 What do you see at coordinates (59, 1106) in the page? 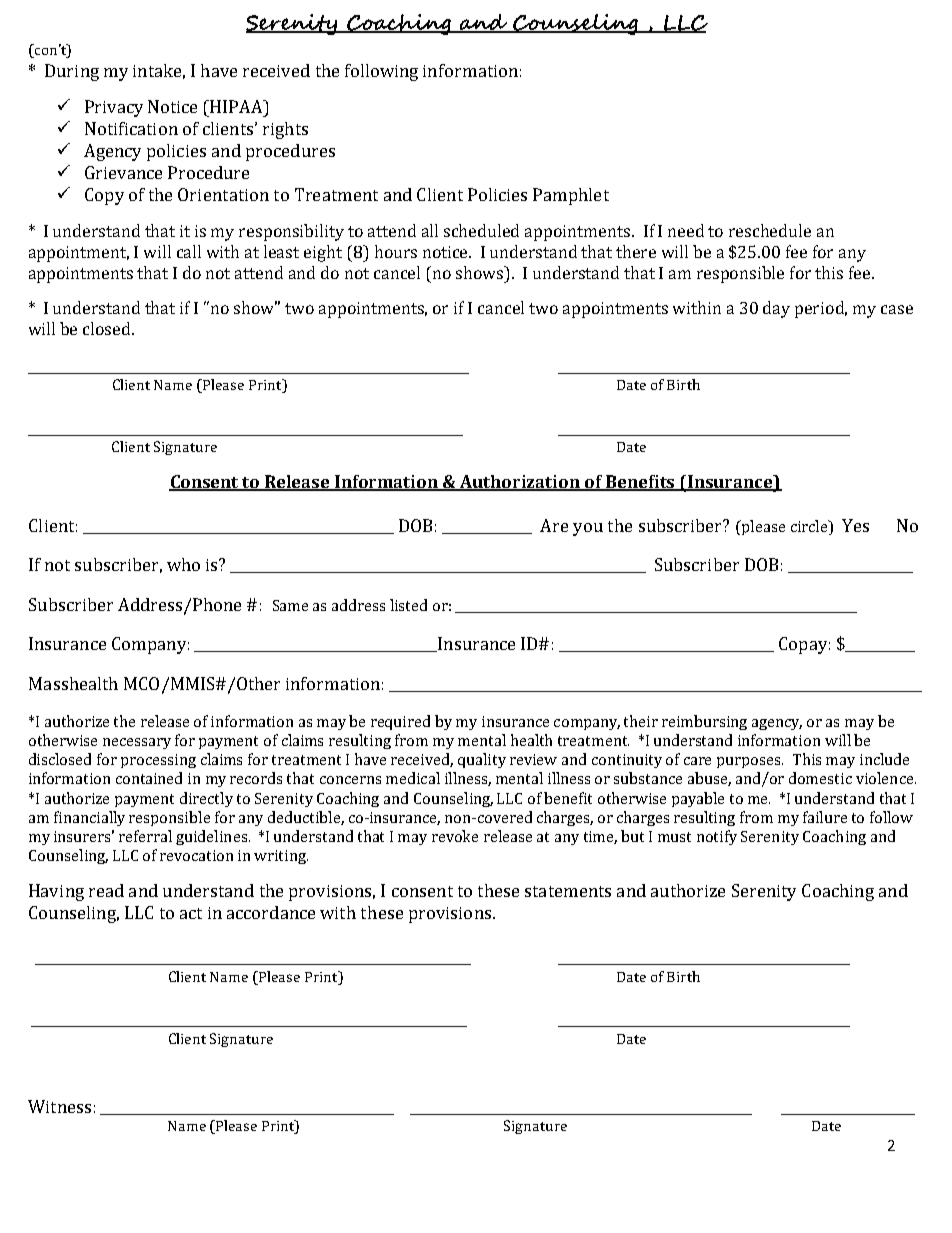
I see `Witness` at bounding box center [59, 1106].
